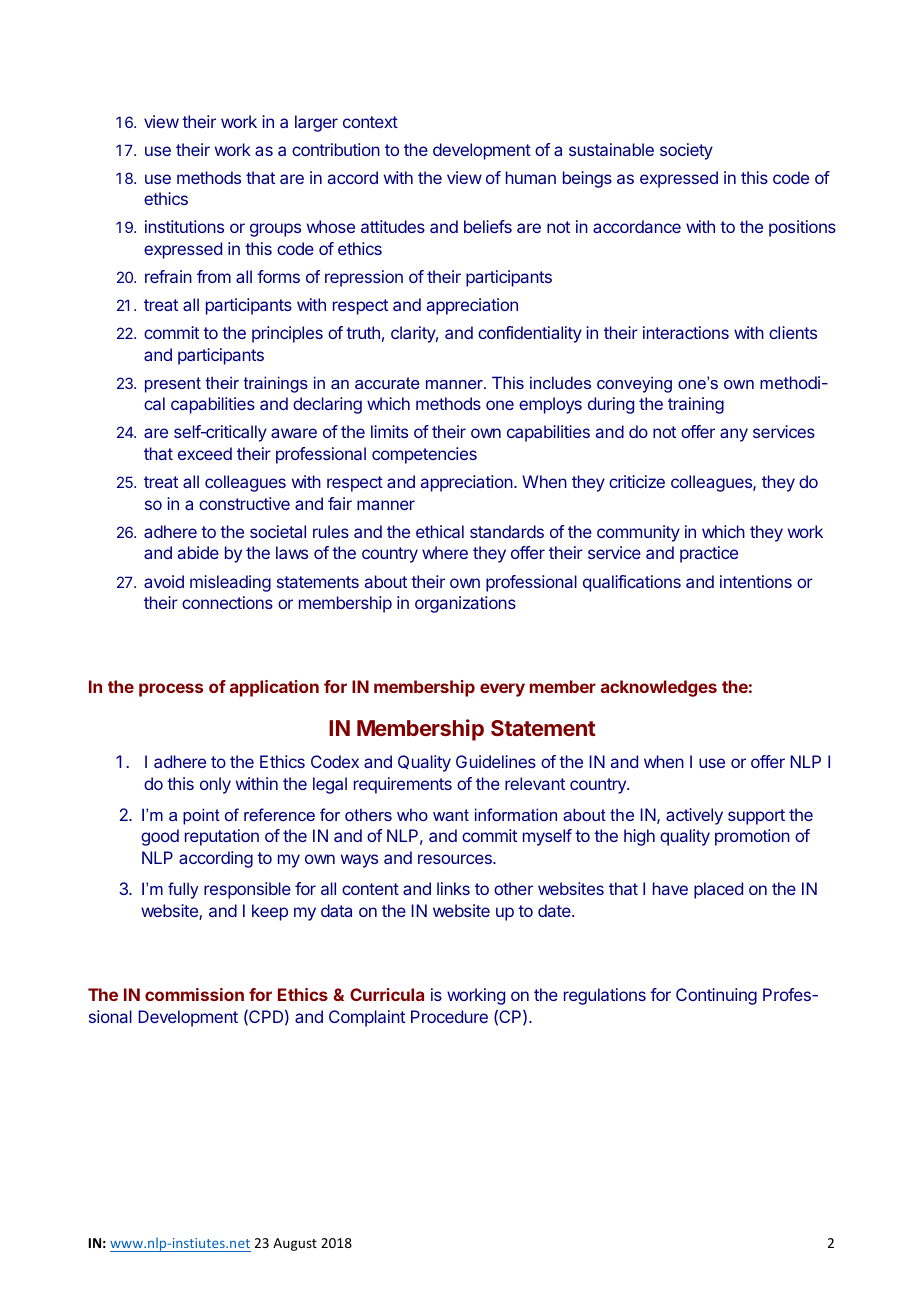  What do you see at coordinates (659, 688) in the document?
I see `acknowledges` at bounding box center [659, 688].
